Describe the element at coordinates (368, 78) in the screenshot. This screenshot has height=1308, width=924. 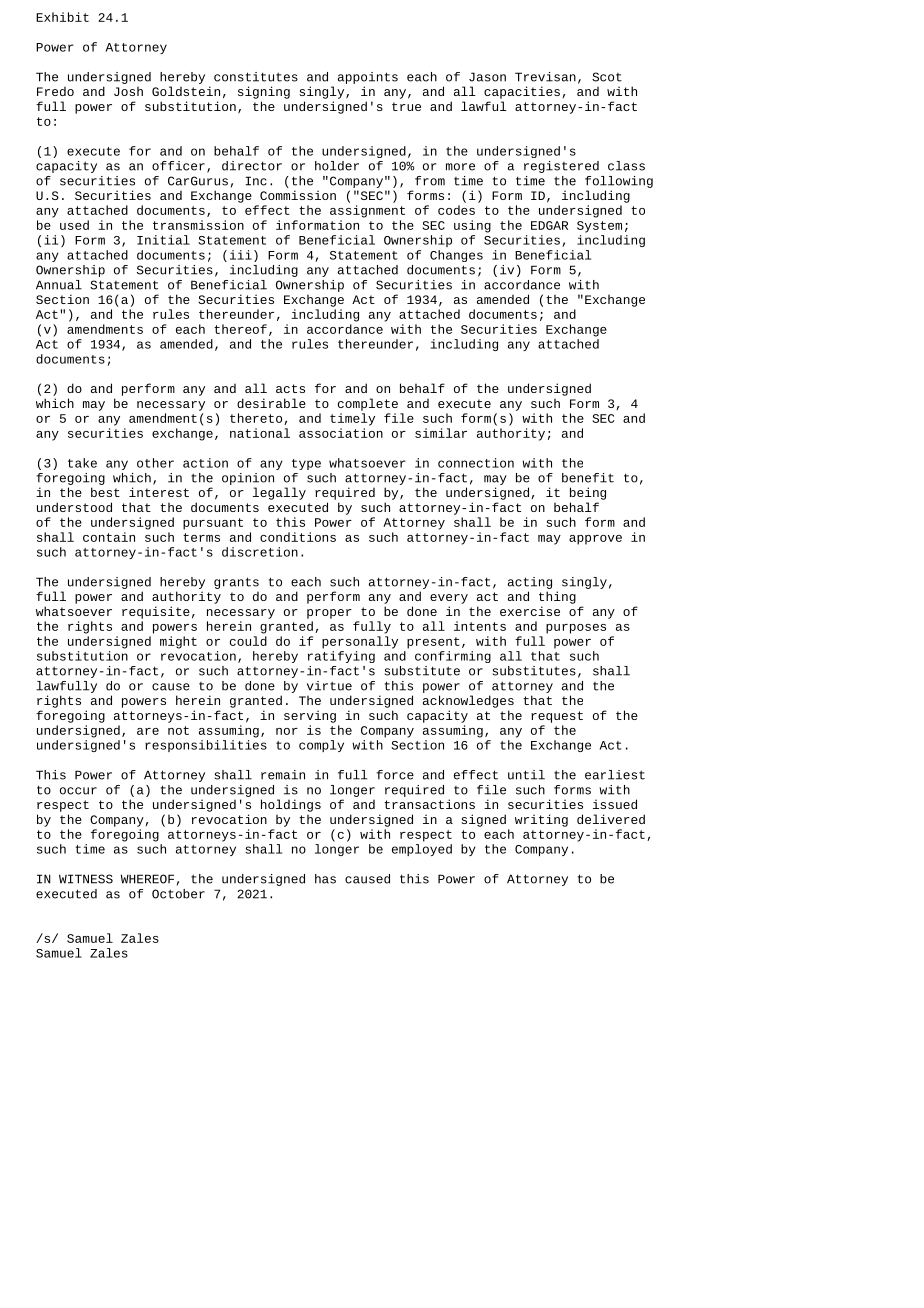
I see `appoints` at that location.
